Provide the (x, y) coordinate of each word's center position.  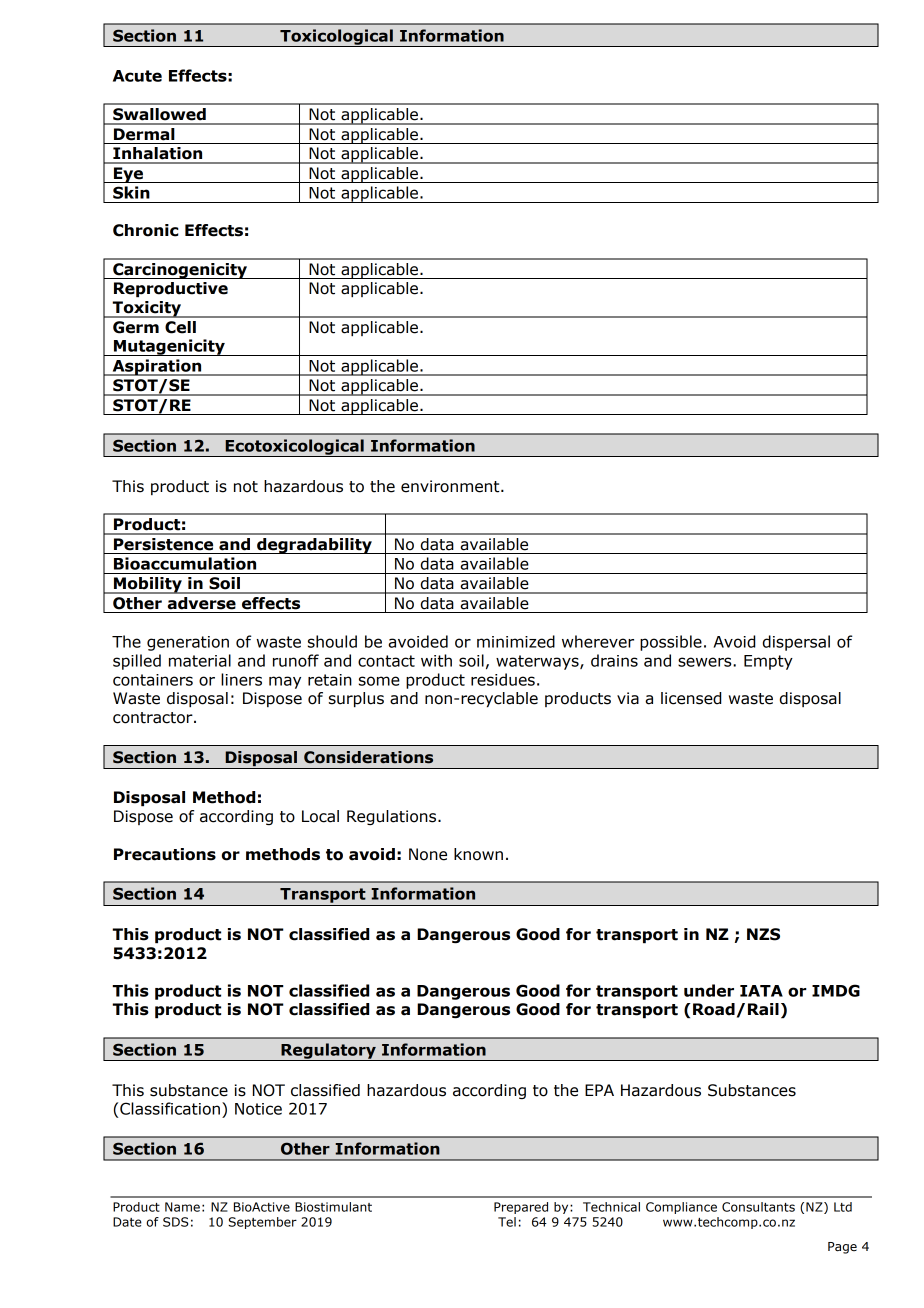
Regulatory (328, 1052)
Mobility (148, 585)
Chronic (146, 230)
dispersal (796, 643)
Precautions (165, 854)
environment (451, 486)
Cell (180, 327)
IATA (761, 991)
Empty (768, 662)
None (428, 854)
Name (182, 1207)
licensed (691, 698)
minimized (516, 641)
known (478, 854)
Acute (137, 76)
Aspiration (157, 367)
